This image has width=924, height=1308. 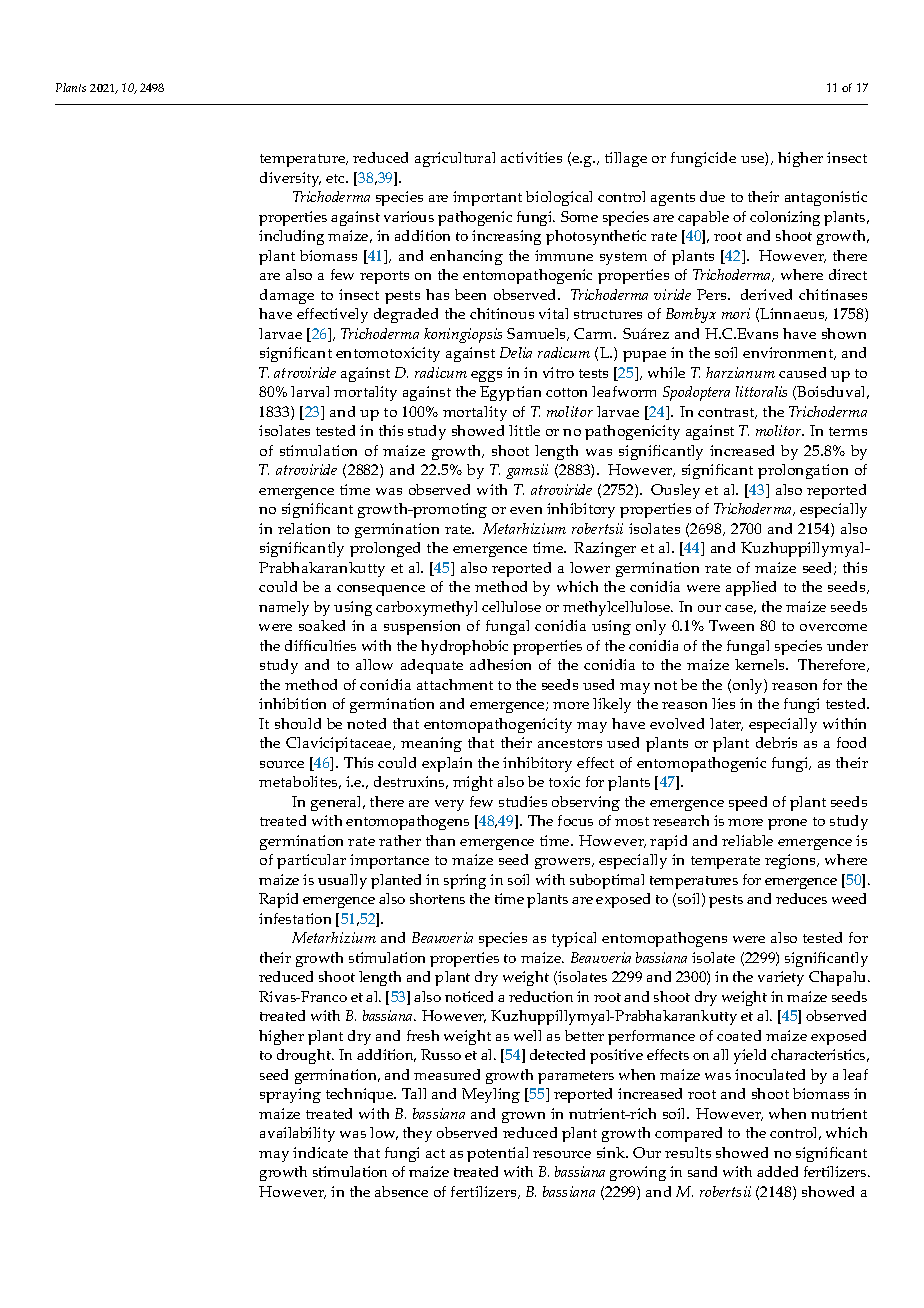 I want to click on allow, so click(x=374, y=664).
